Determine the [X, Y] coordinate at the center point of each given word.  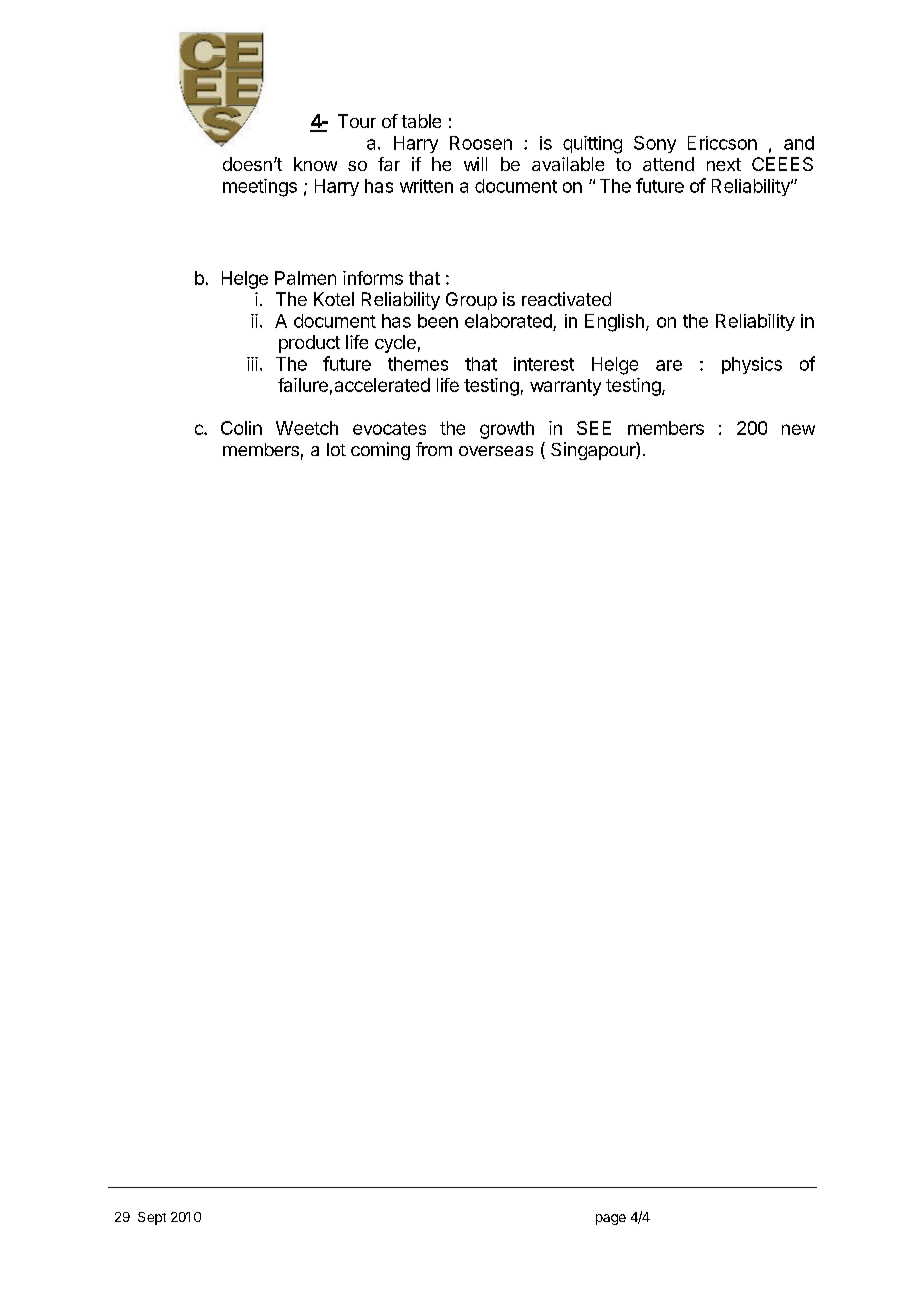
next [724, 164]
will [475, 164]
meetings [260, 188]
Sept [152, 1218]
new [798, 429]
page [611, 1219]
